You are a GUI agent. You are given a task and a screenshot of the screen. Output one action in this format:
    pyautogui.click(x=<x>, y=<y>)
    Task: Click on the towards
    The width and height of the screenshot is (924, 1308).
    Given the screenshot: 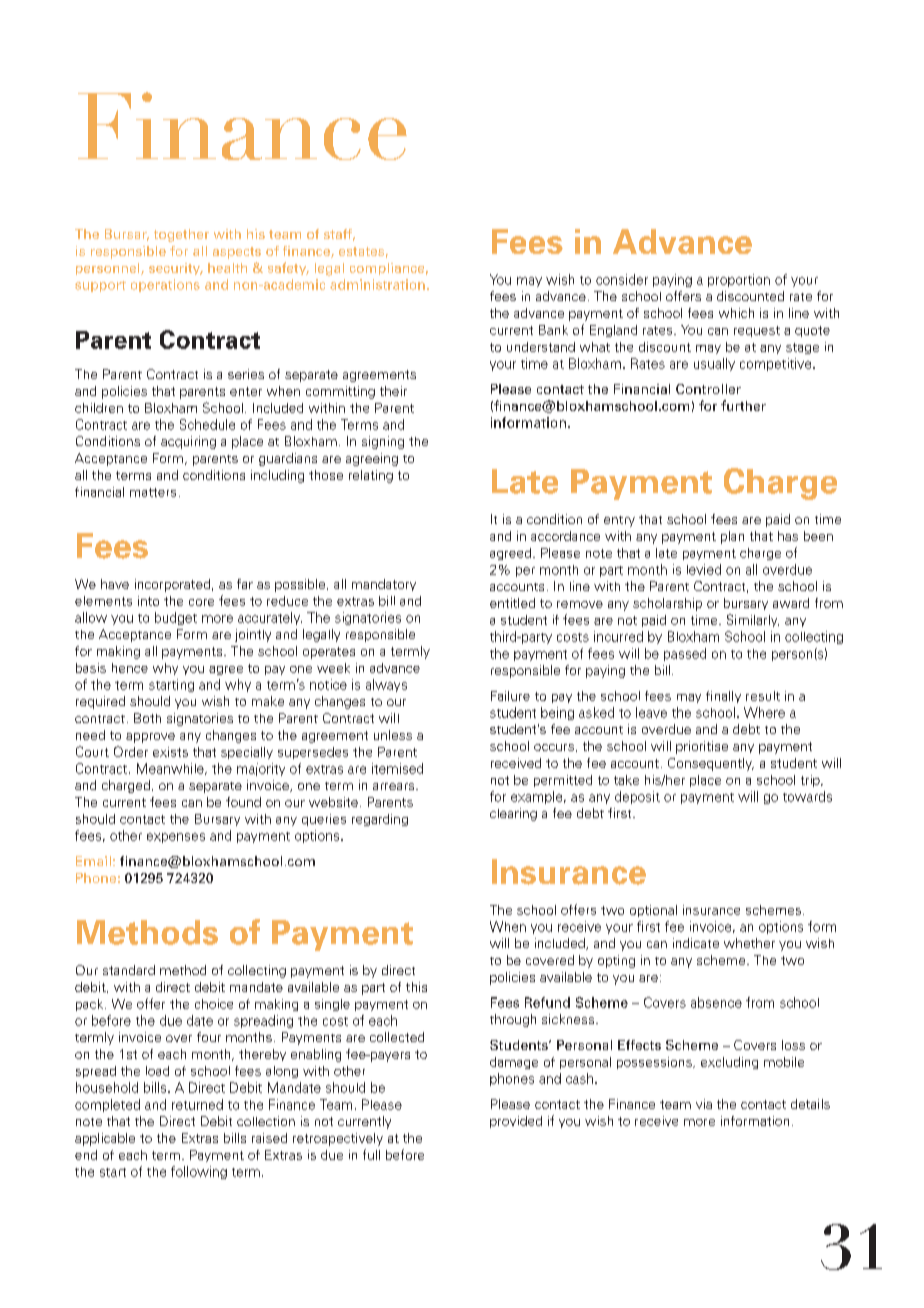 What is the action you would take?
    pyautogui.click(x=807, y=796)
